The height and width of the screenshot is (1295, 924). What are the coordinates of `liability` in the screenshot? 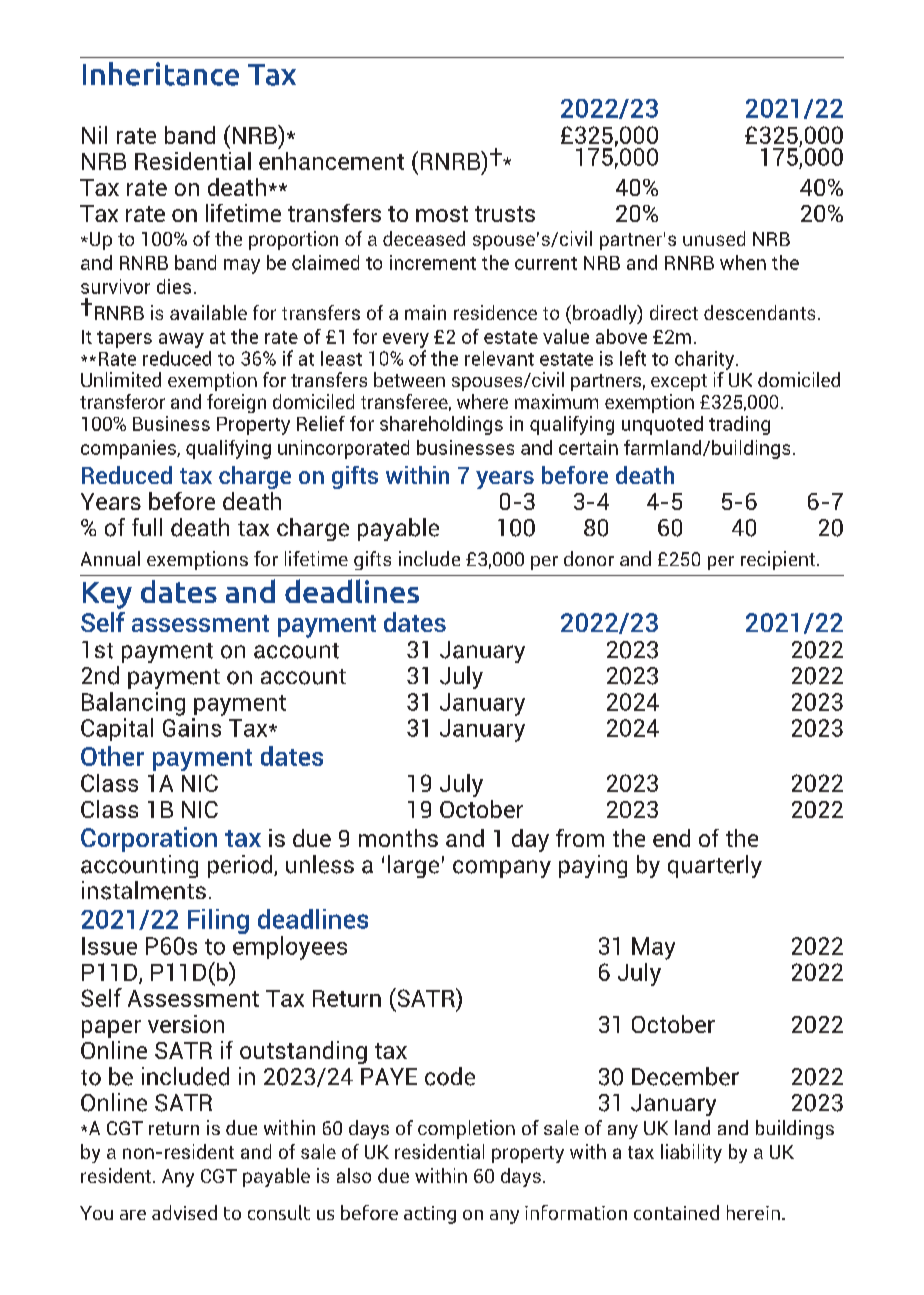 It's located at (691, 1153).
